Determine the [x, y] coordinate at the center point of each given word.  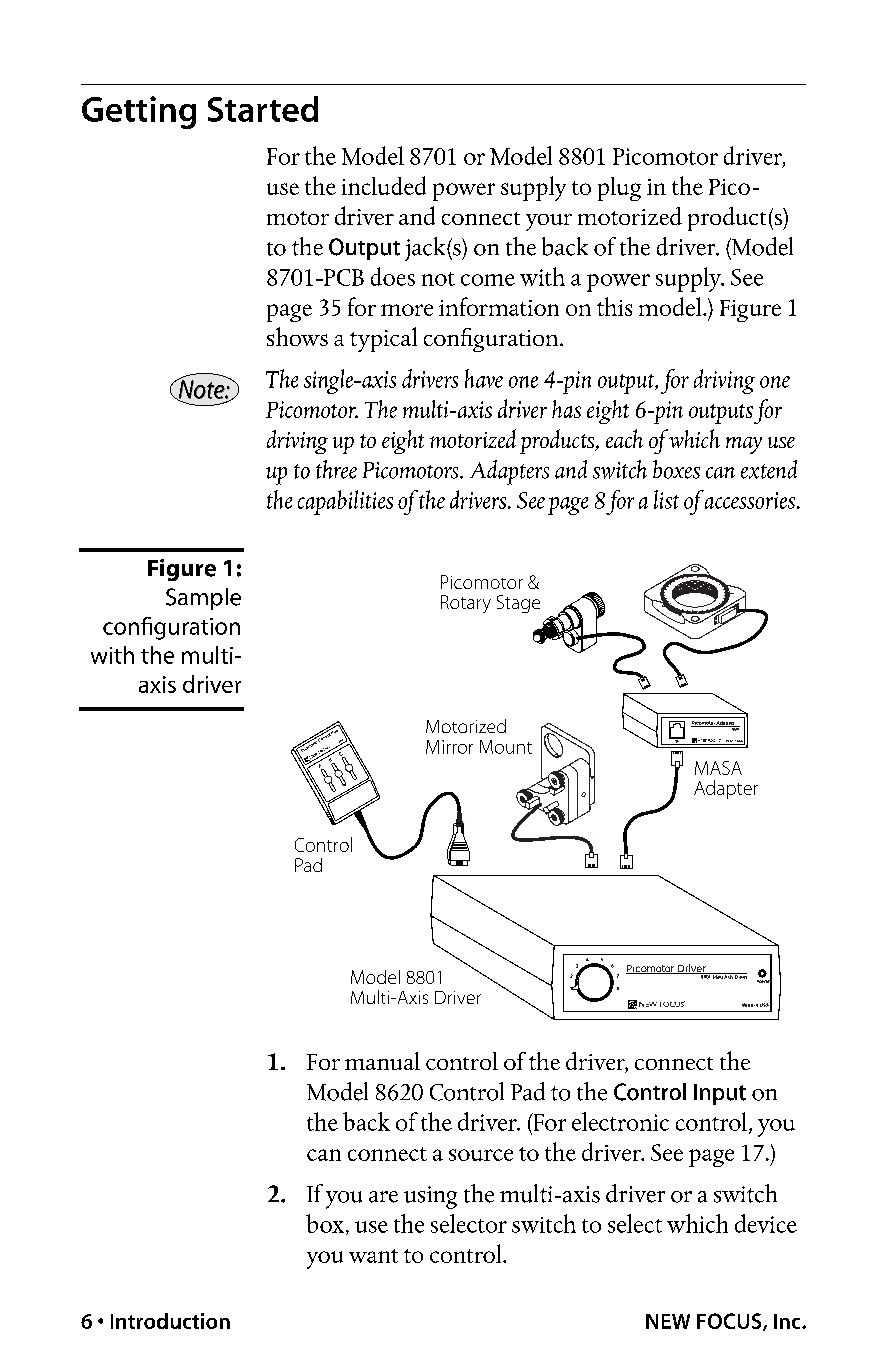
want [373, 1256]
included [384, 185]
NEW [668, 1321]
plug [619, 189]
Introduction [170, 1321]
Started [263, 109]
